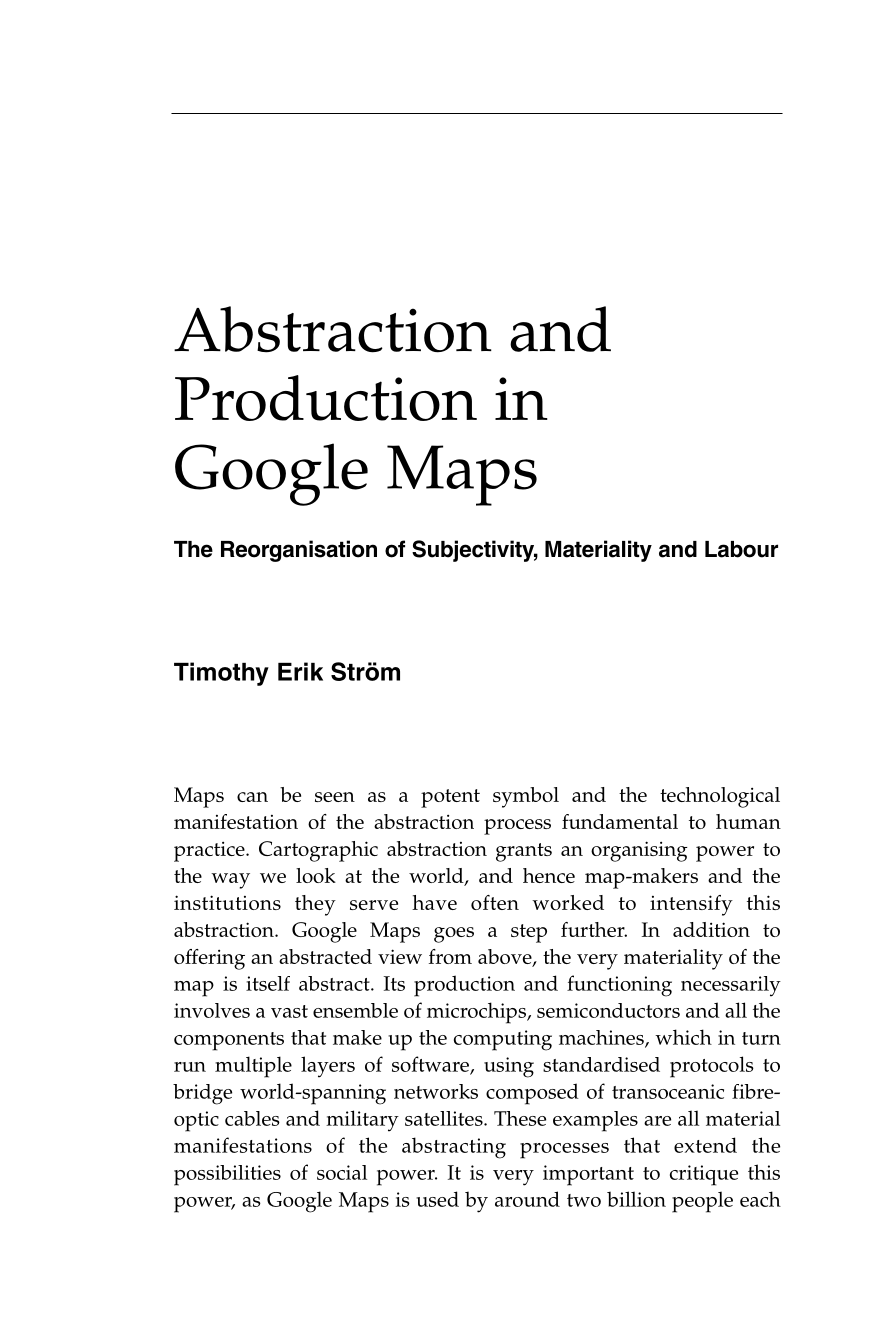 The width and height of the screenshot is (896, 1333). What do you see at coordinates (253, 1067) in the screenshot?
I see `multiple` at bounding box center [253, 1067].
